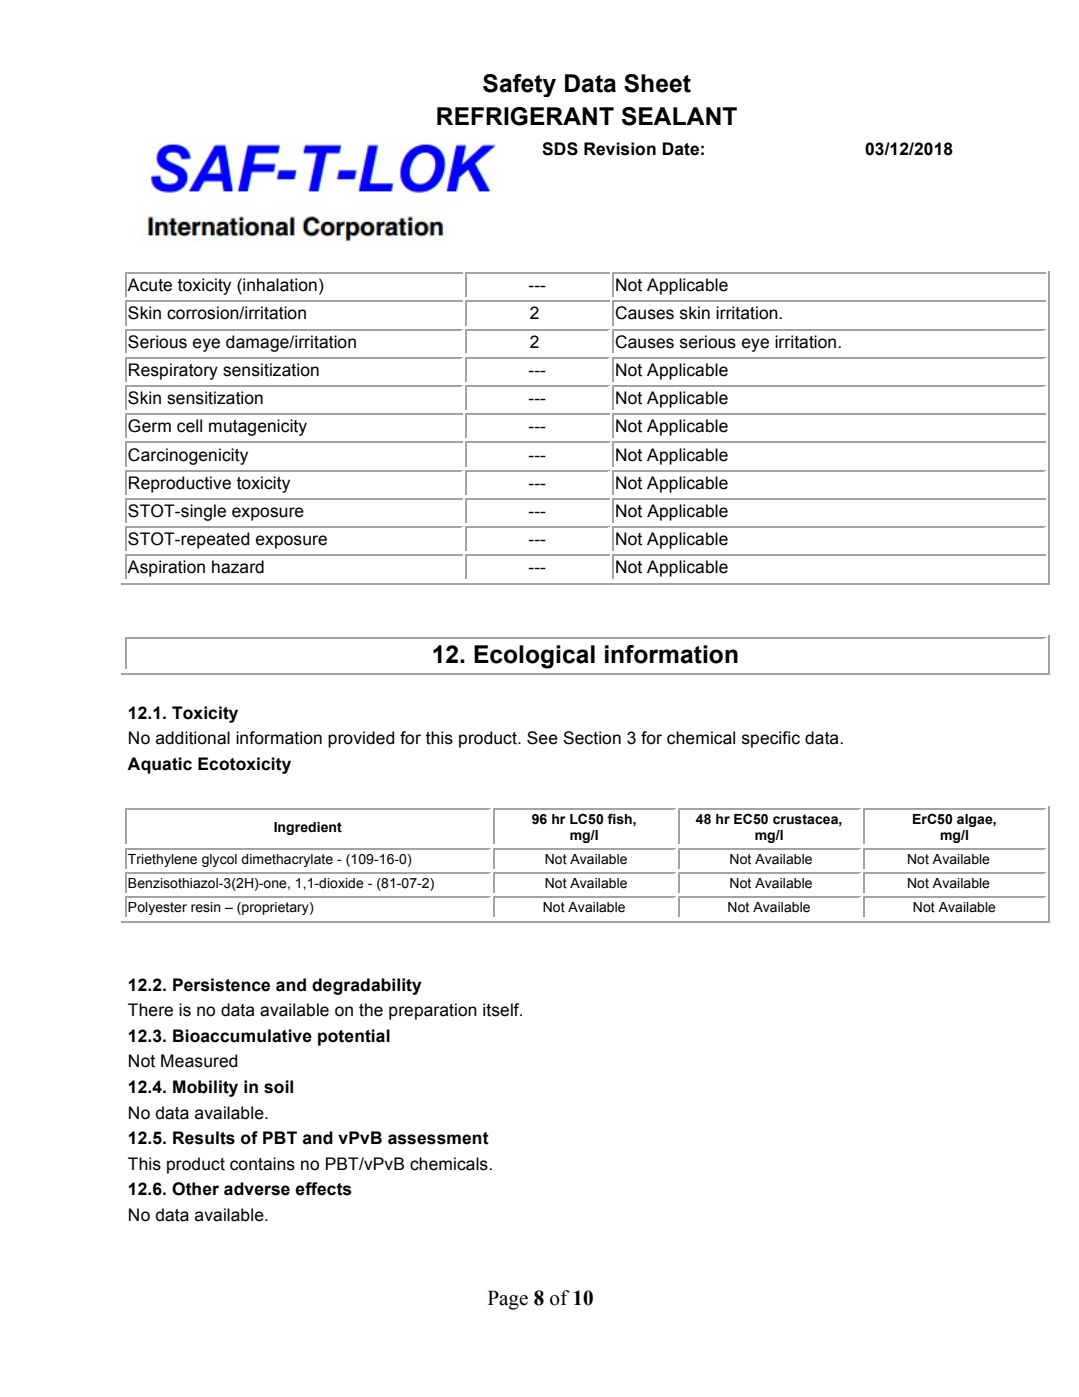 This image has height=1397, width=1079. Describe the element at coordinates (525, 116) in the image. I see `REFRIGERANT` at that location.
